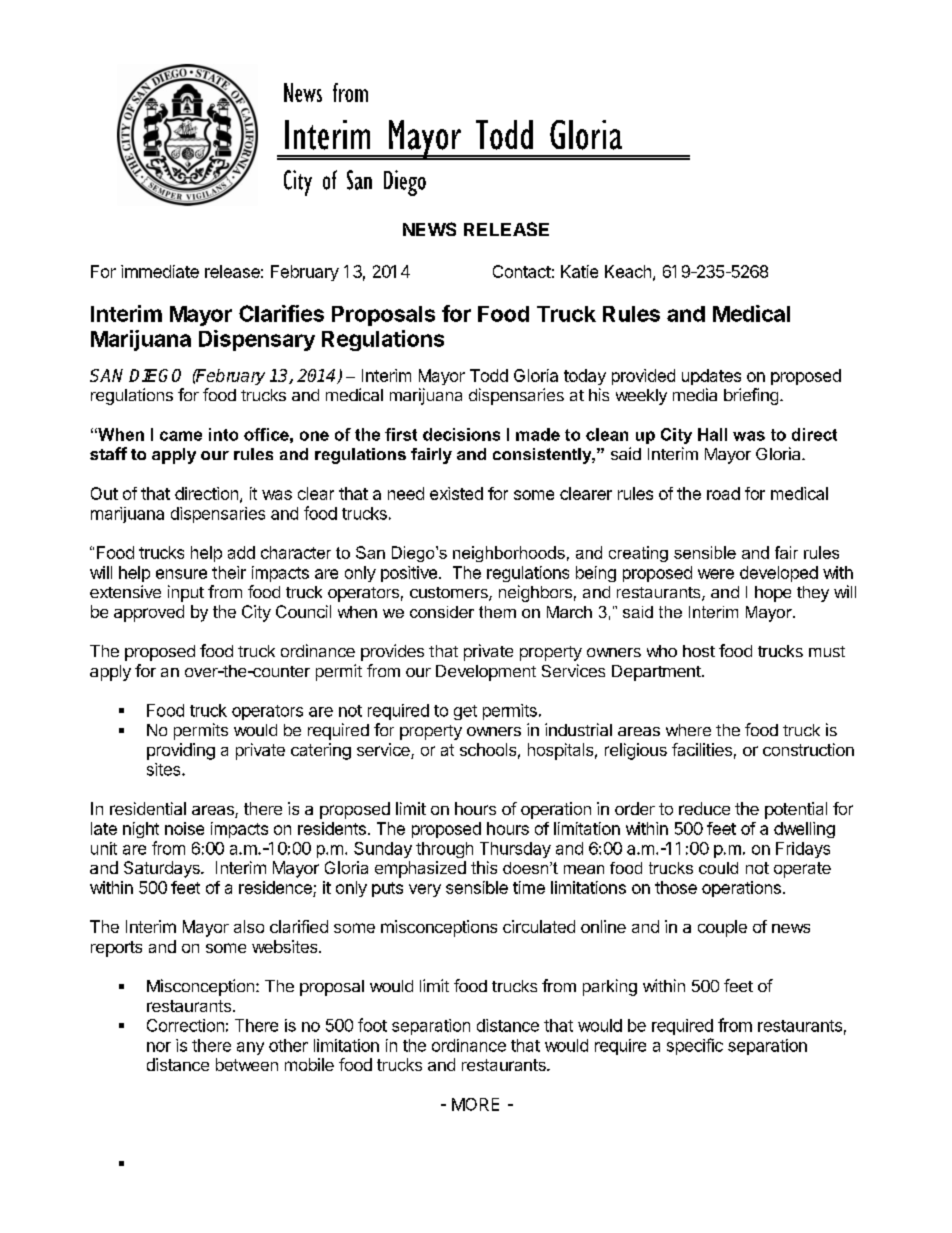  Describe the element at coordinates (181, 574) in the page. I see `ensure` at that location.
